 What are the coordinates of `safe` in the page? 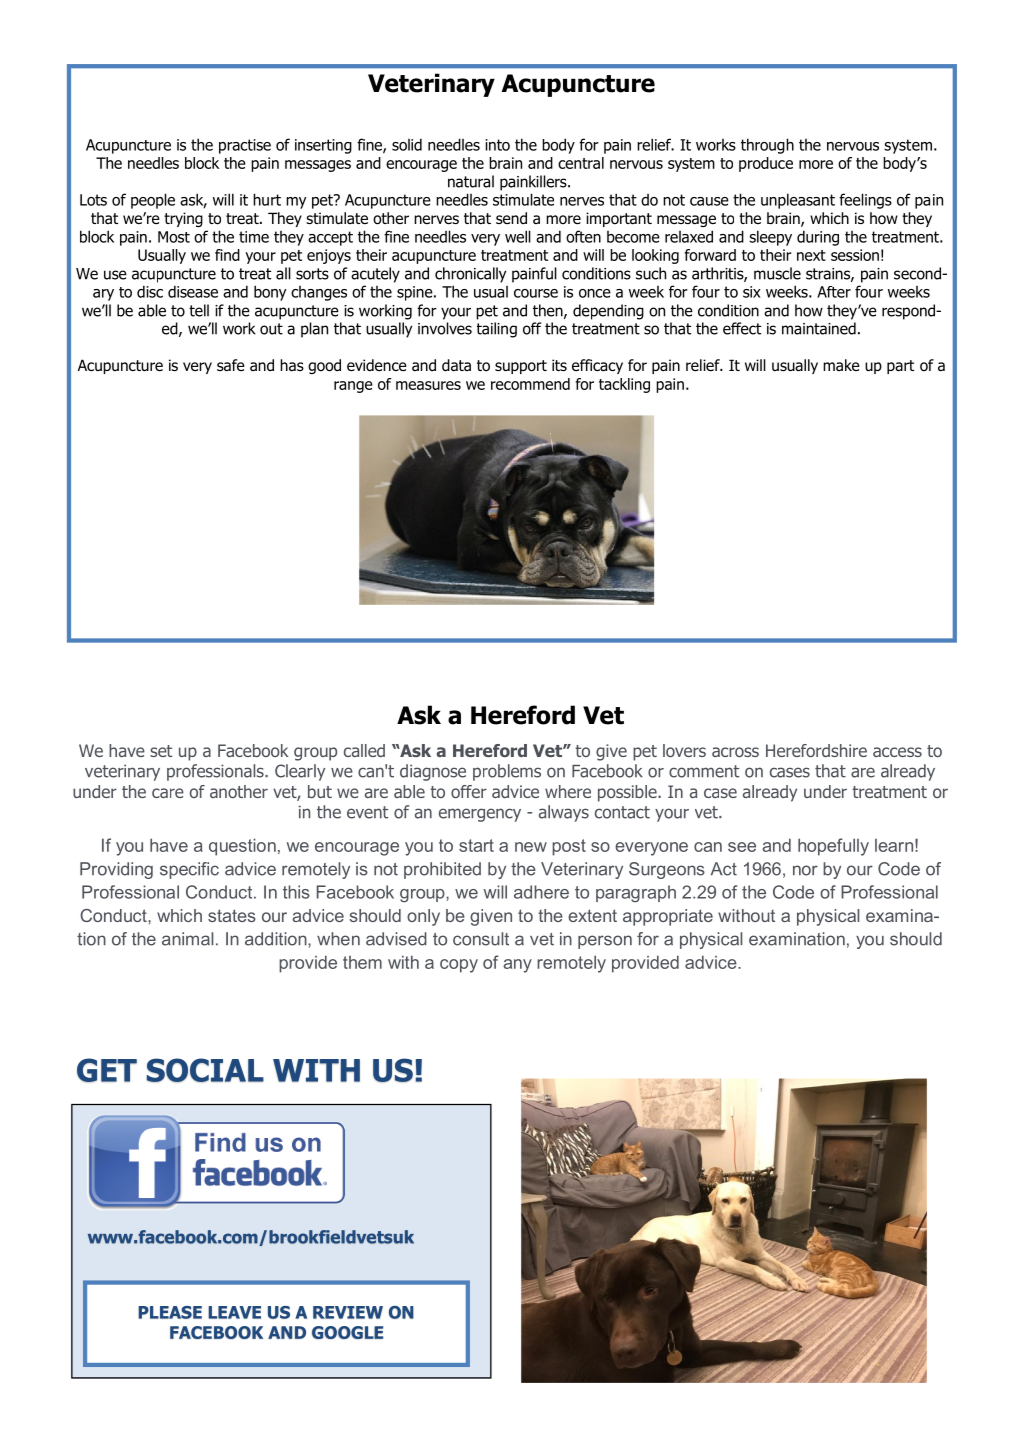 It's located at (231, 365).
